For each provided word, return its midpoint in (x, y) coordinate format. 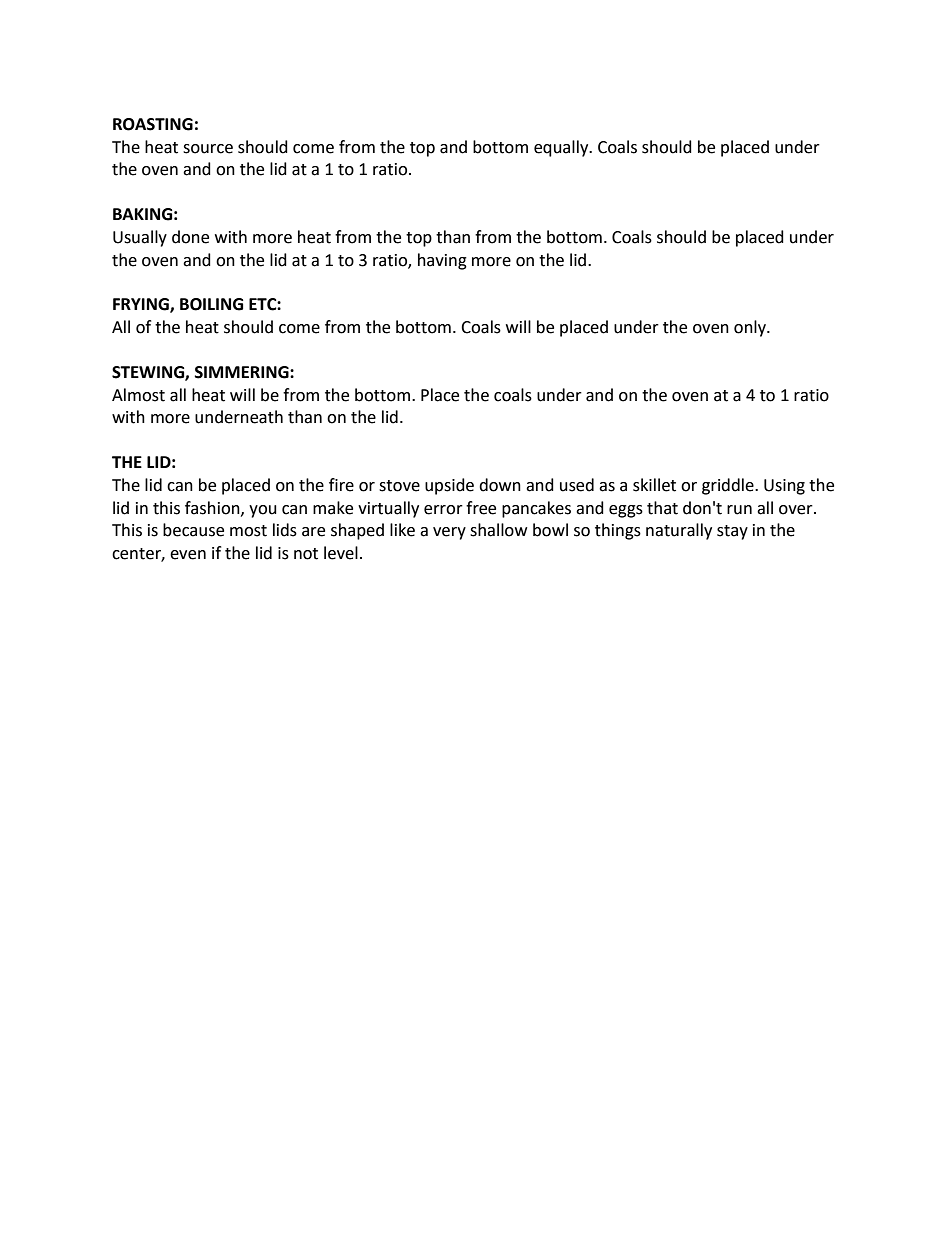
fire (341, 485)
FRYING (142, 305)
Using (784, 487)
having (442, 261)
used (577, 485)
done (190, 237)
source (208, 149)
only (751, 328)
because (193, 530)
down (500, 485)
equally (562, 148)
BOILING (211, 304)
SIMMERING (243, 372)
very (449, 533)
